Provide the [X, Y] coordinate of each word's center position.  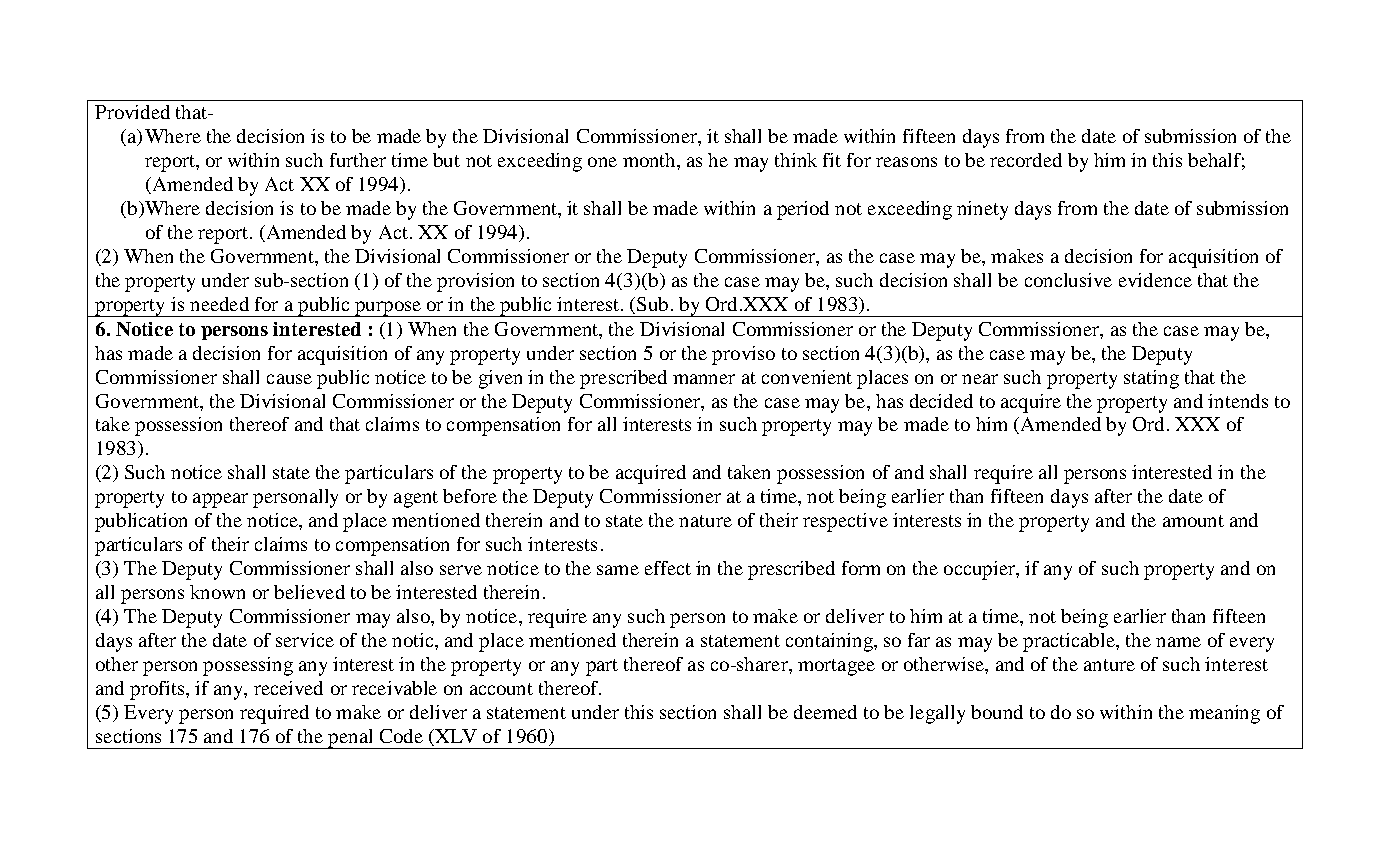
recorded [1026, 160]
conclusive [1068, 280]
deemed [825, 712]
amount [1193, 521]
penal [351, 739]
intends [1238, 401]
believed [309, 592]
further [358, 160]
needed [219, 304]
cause [289, 379]
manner [704, 379]
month [650, 160]
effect [668, 568]
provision [475, 282]
